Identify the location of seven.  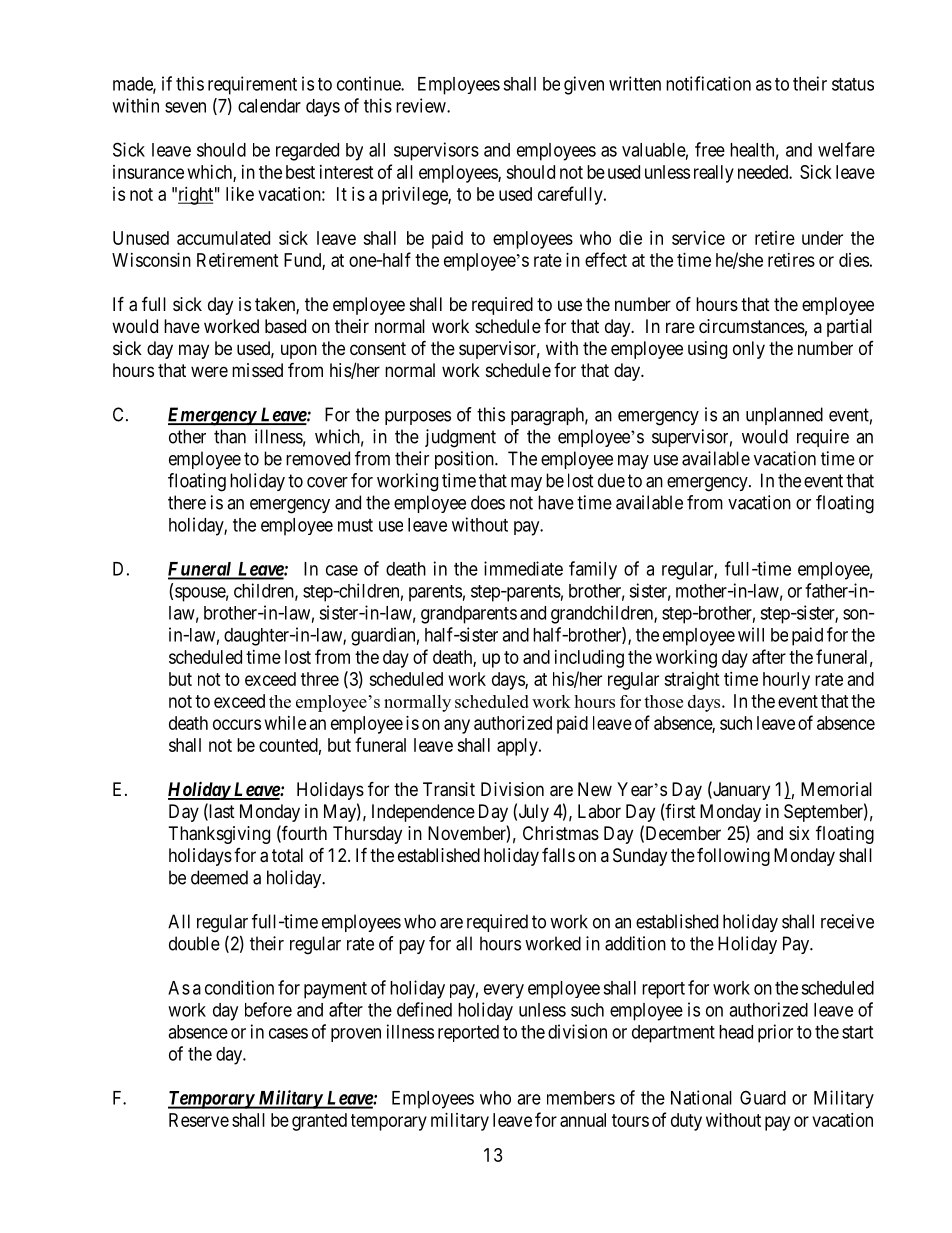
(185, 107).
